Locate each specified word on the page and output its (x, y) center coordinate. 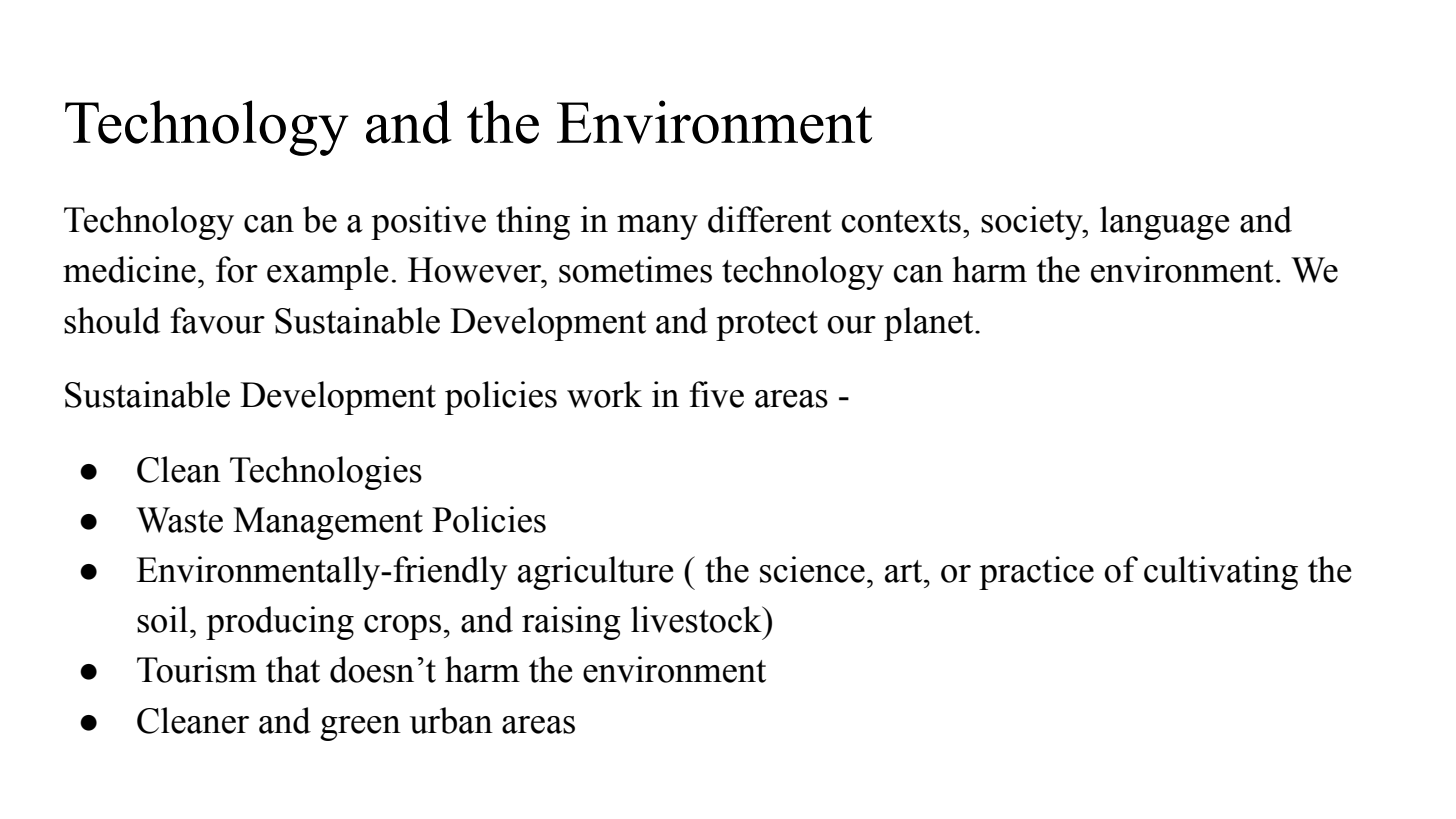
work (604, 394)
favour (217, 320)
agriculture (595, 573)
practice (1036, 573)
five (716, 394)
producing (280, 623)
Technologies (326, 473)
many (657, 227)
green (360, 728)
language (1164, 223)
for (237, 269)
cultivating (1221, 573)
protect (767, 326)
